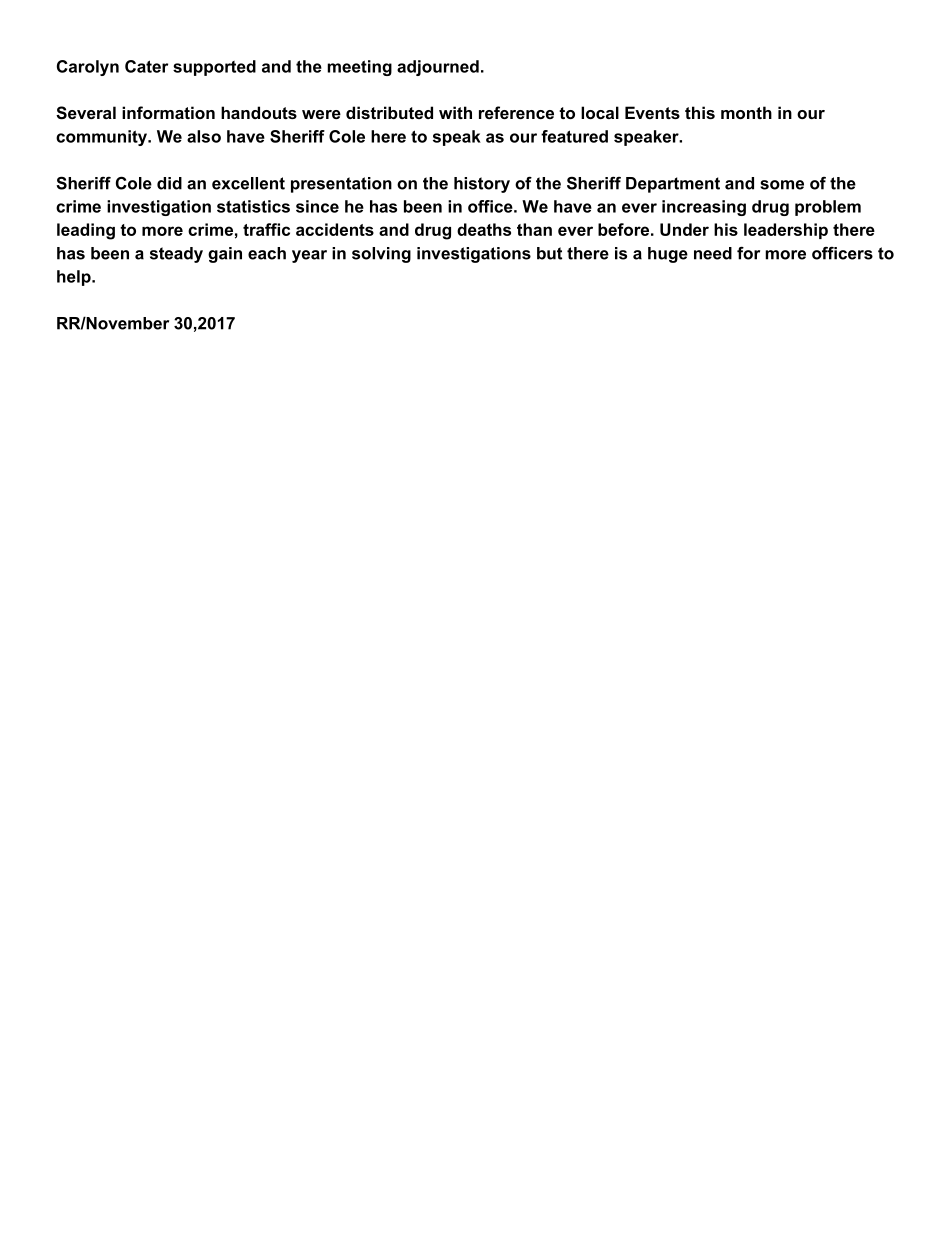 This page has height=1233, width=952. What do you see at coordinates (86, 231) in the page?
I see `leading` at bounding box center [86, 231].
